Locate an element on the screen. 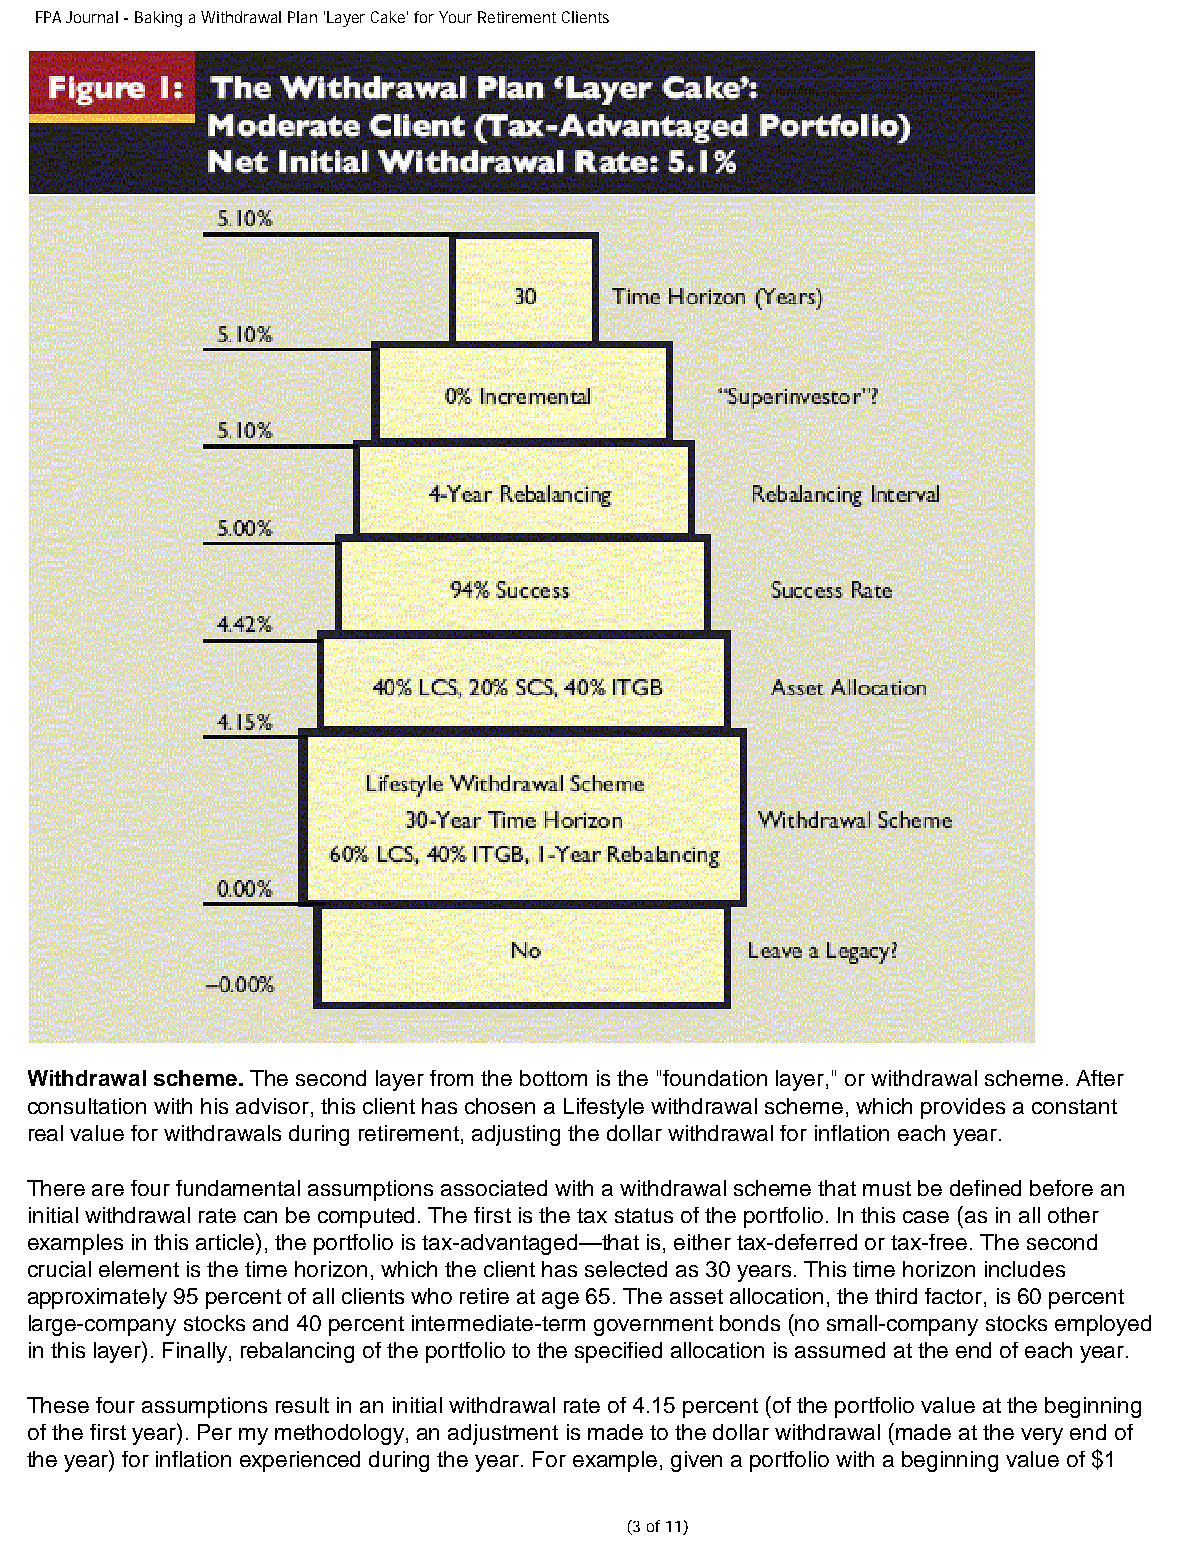  Cake is located at coordinates (389, 17).
